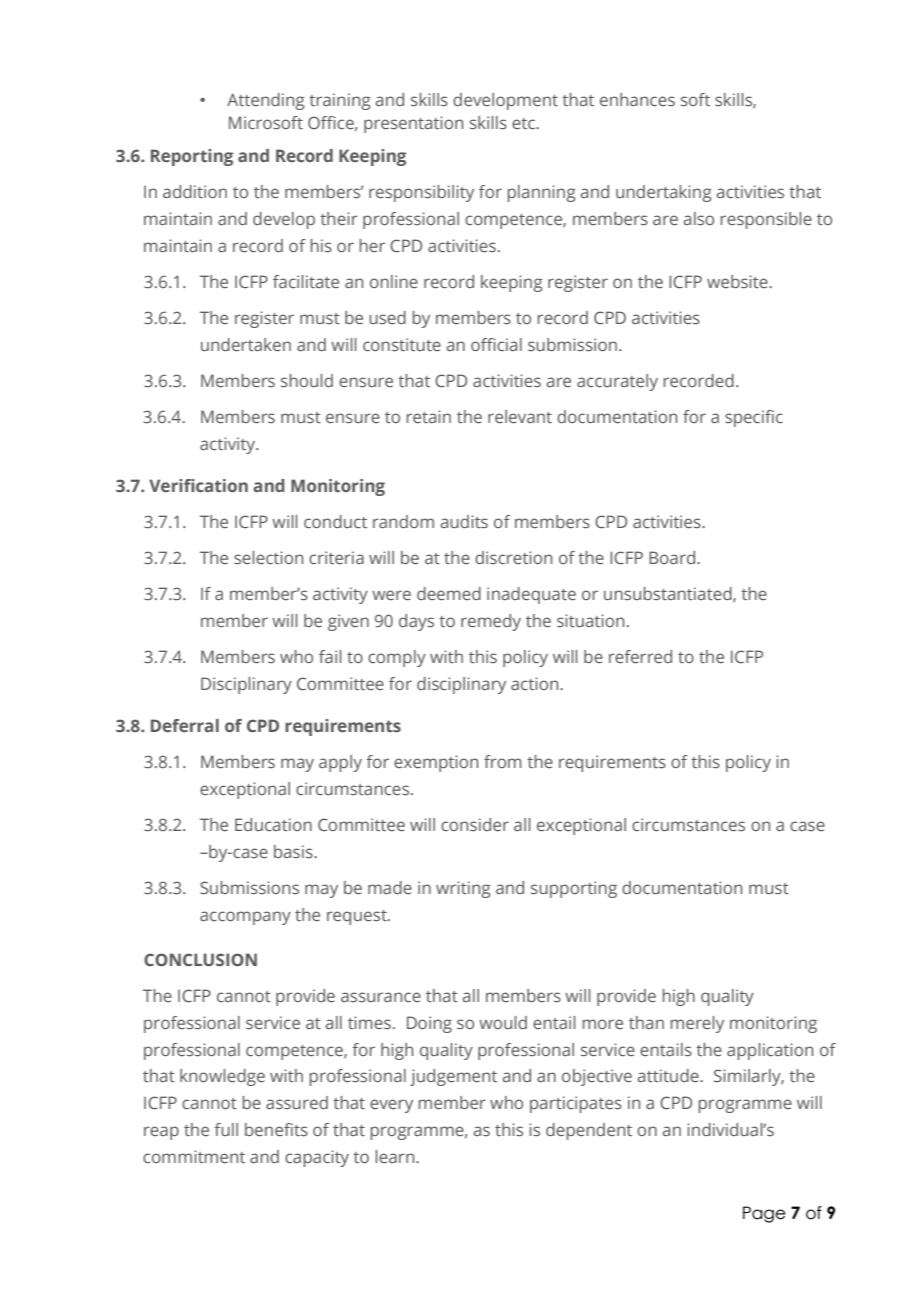 The height and width of the screenshot is (1308, 924). What do you see at coordinates (266, 101) in the screenshot?
I see `Attending` at bounding box center [266, 101].
